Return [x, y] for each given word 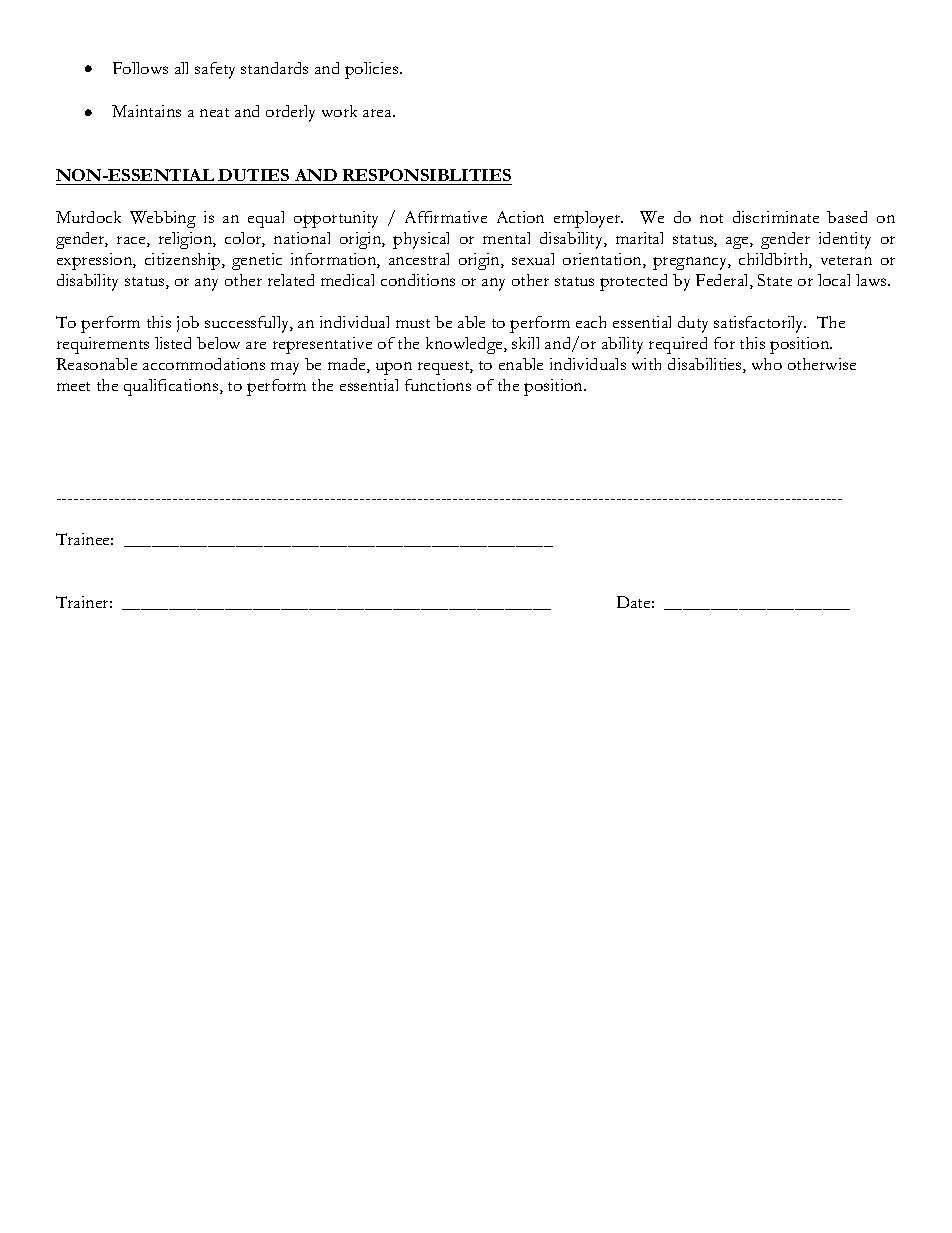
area [378, 113]
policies [373, 70]
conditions [418, 280]
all [181, 68]
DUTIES [253, 175]
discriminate [776, 217]
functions [438, 385]
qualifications [172, 387]
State [775, 280]
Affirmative [446, 217]
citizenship [184, 261]
